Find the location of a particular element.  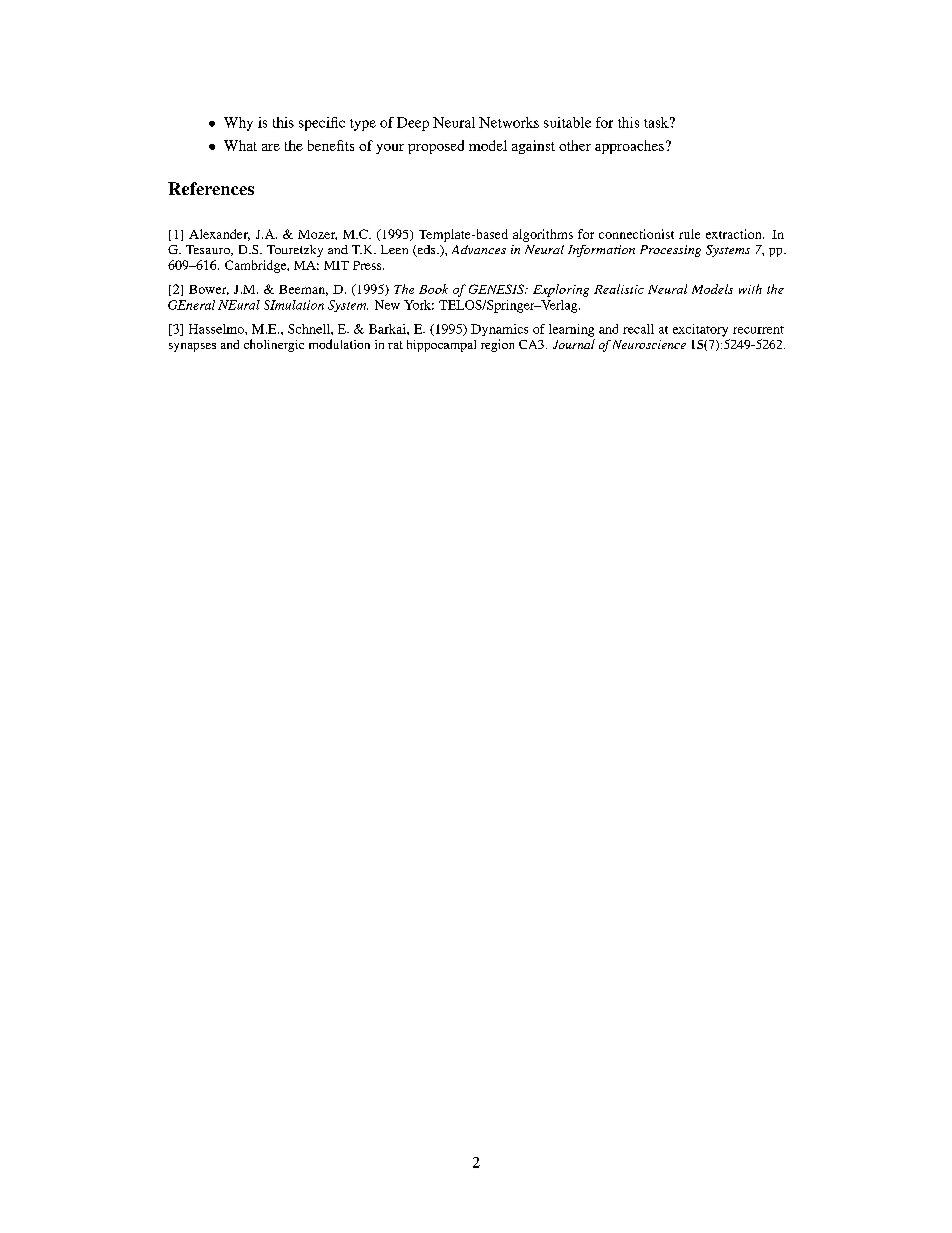

region is located at coordinates (497, 345).
